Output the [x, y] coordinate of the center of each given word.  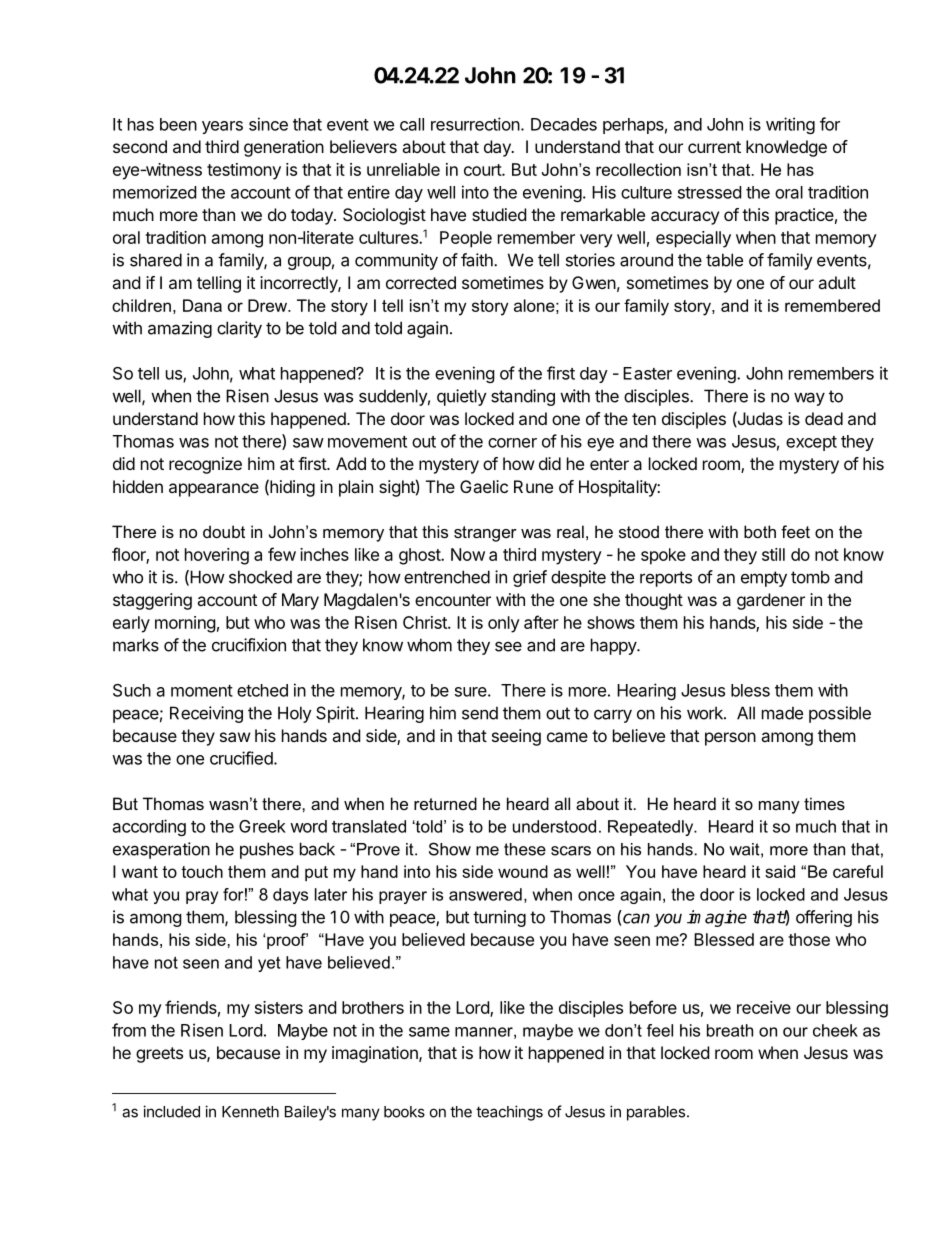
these [525, 849]
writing [790, 125]
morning [185, 624]
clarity [239, 329]
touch [202, 871]
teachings [509, 1113]
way [809, 399]
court [483, 170]
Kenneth [250, 1112]
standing [523, 397]
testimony [244, 171]
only [504, 624]
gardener [771, 601]
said [780, 871]
